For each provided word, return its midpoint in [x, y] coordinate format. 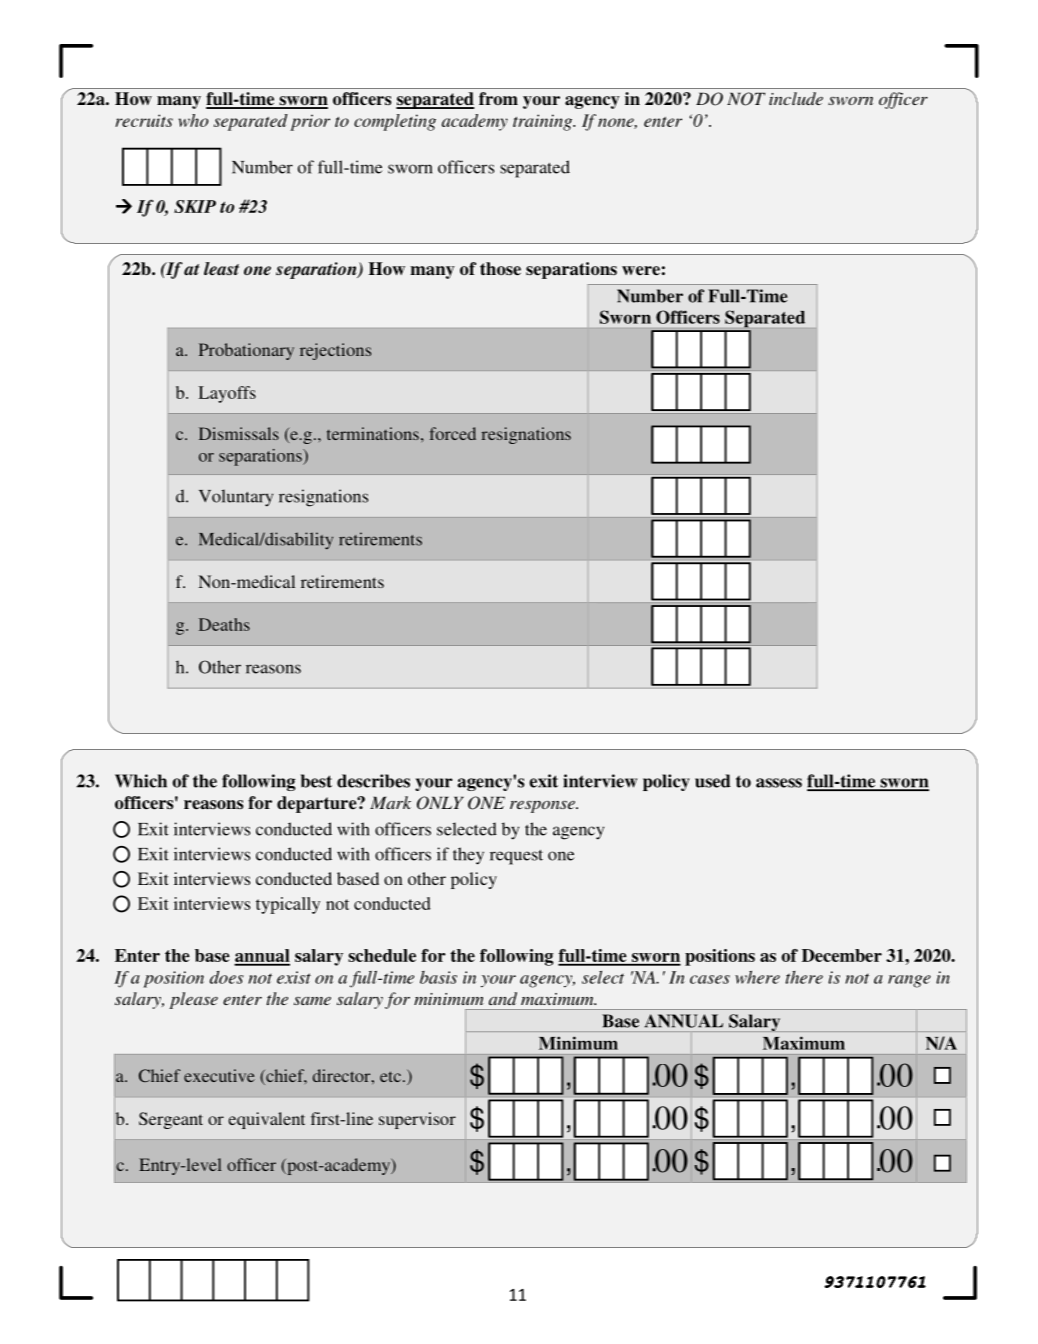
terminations [373, 433]
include [796, 98]
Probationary [246, 351]
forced [452, 433]
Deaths [224, 624]
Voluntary [236, 498]
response [543, 806]
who [193, 120]
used [713, 781]
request [516, 857]
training [544, 122]
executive [219, 1075]
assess [779, 783]
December [842, 955]
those [500, 269]
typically [288, 905]
